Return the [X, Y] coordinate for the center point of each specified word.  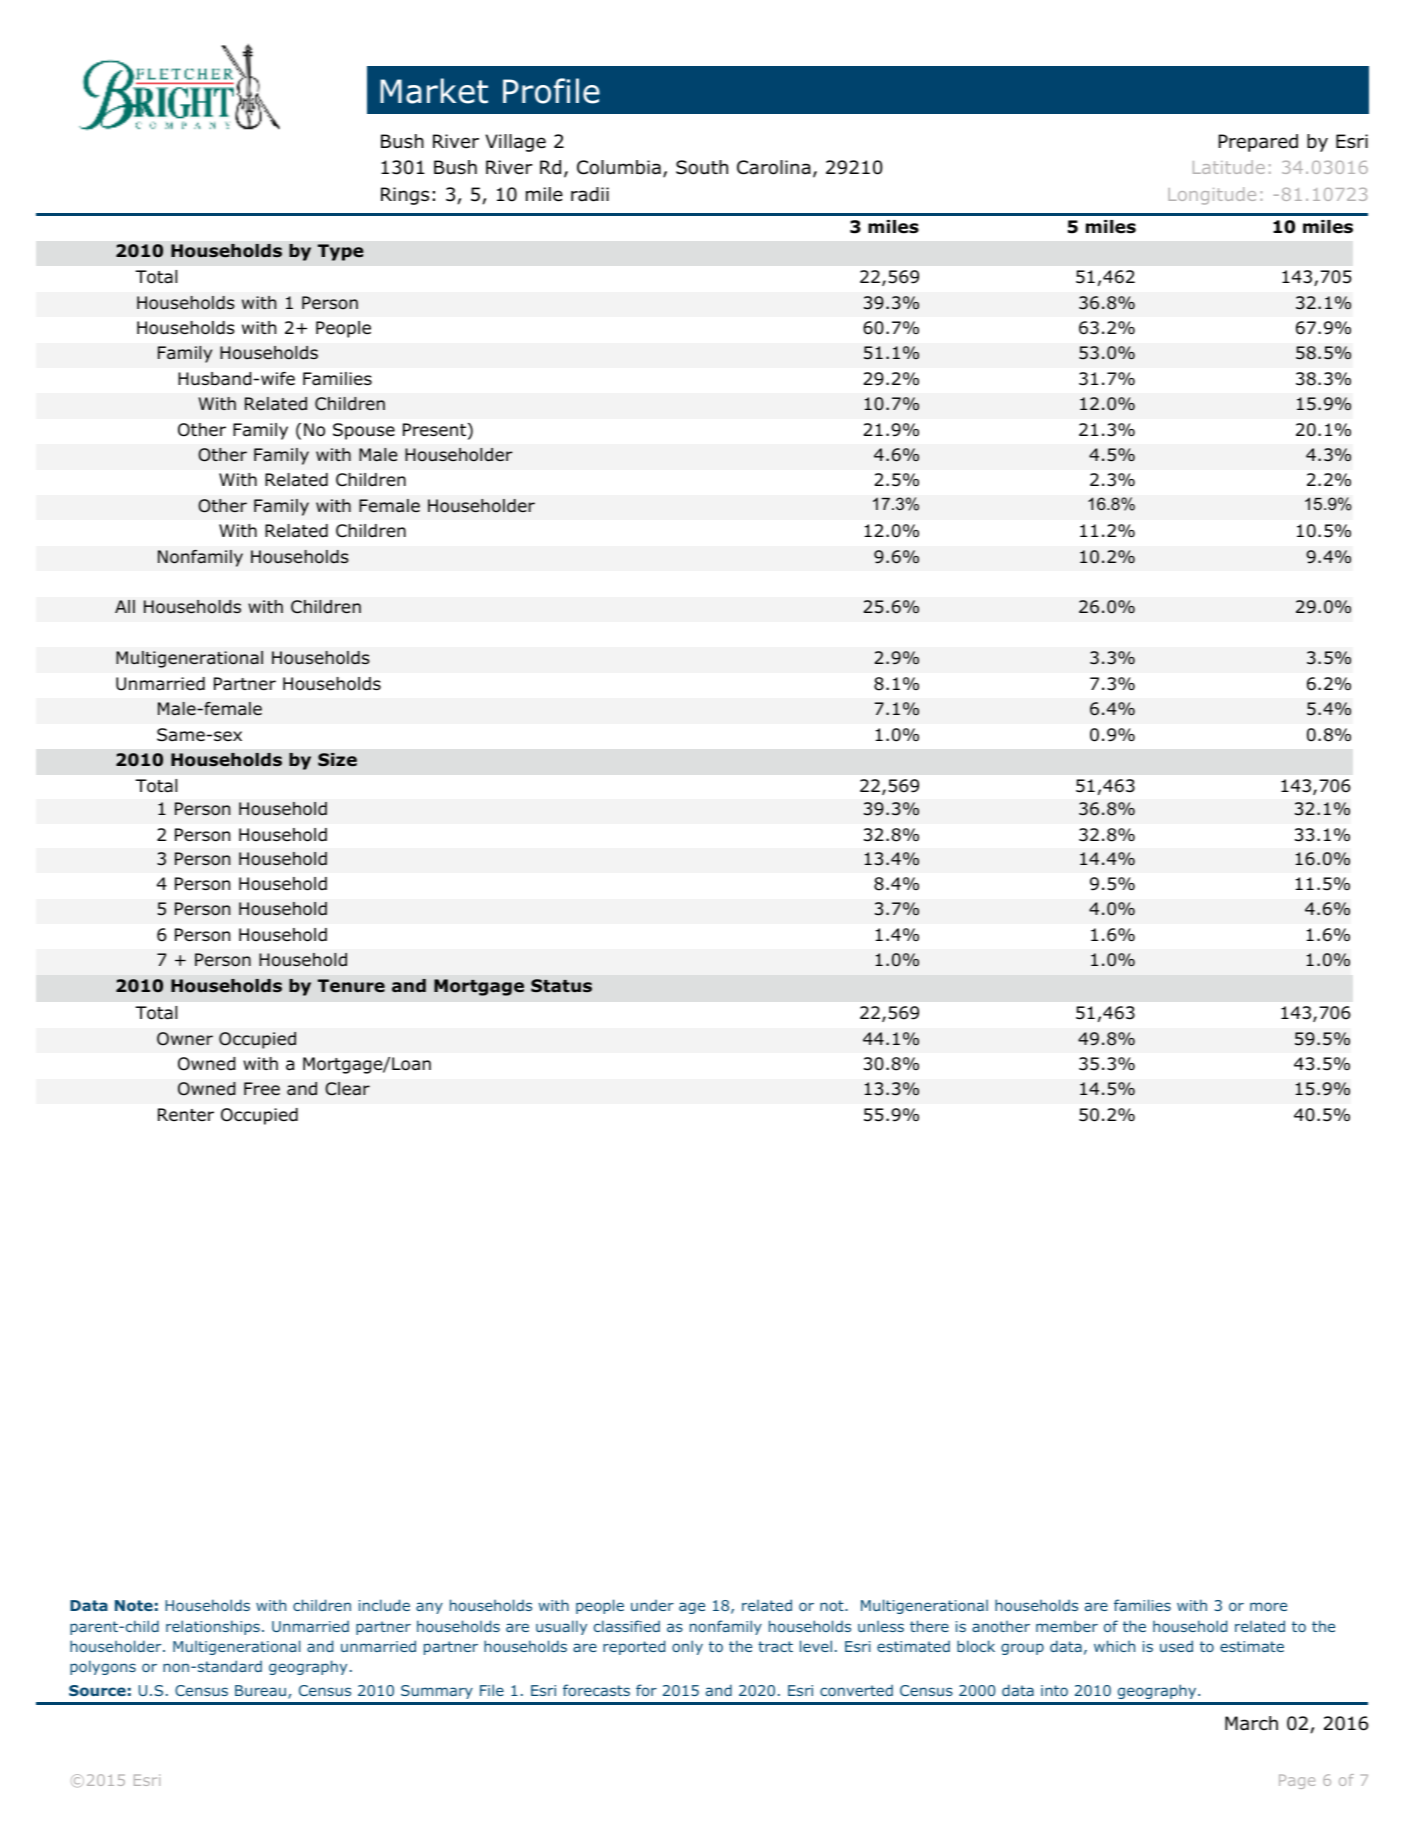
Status [561, 986]
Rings [405, 196]
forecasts [596, 1690]
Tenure [351, 986]
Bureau [260, 1690]
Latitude [1229, 167]
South [702, 167]
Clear [347, 1089]
